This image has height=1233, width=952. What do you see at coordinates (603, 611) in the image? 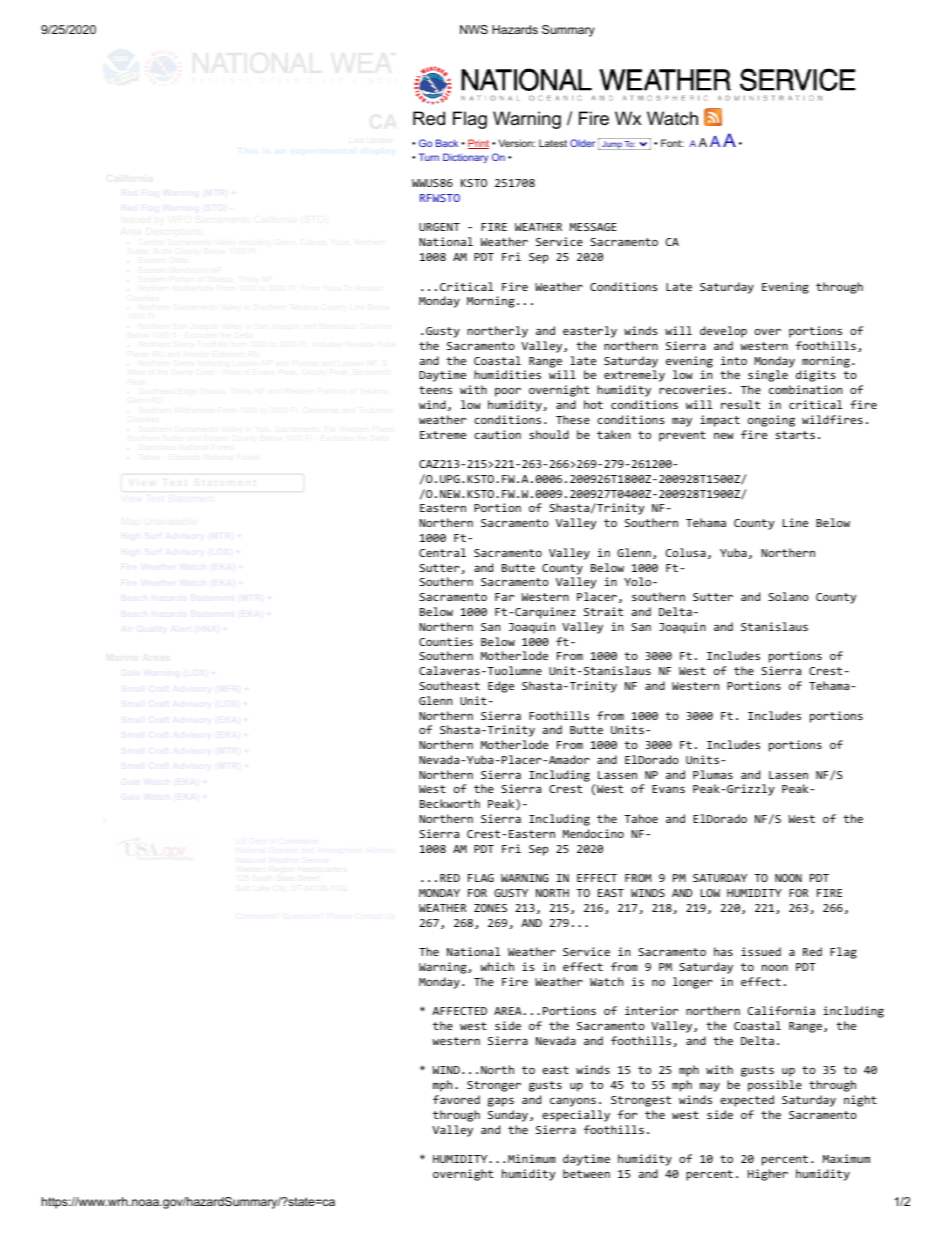
I see `Strait` at bounding box center [603, 611].
